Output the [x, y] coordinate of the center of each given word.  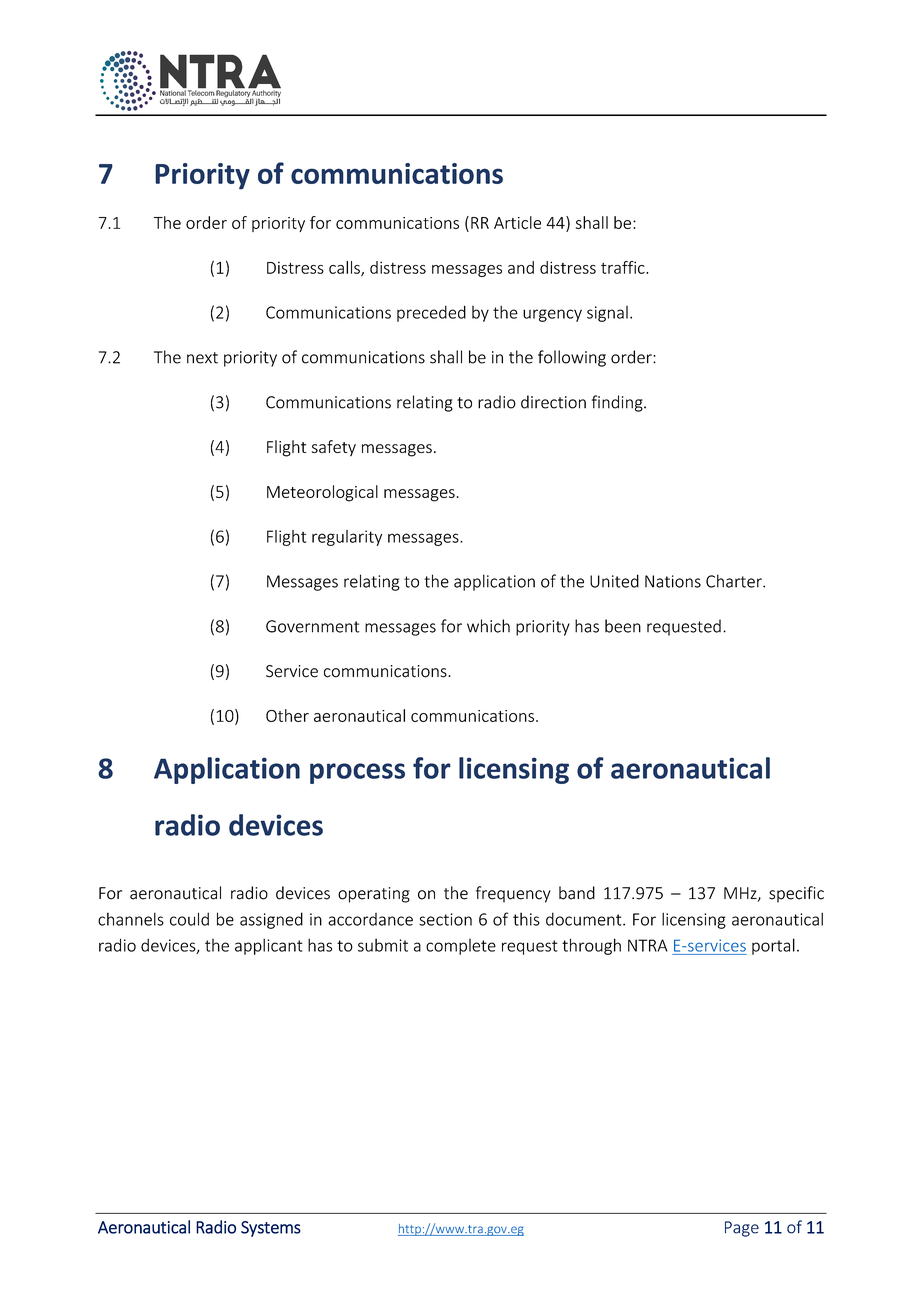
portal [773, 946]
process [357, 773]
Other [287, 715]
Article [517, 222]
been [623, 626]
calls [345, 268]
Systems [271, 1229]
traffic [624, 267]
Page [742, 1229]
